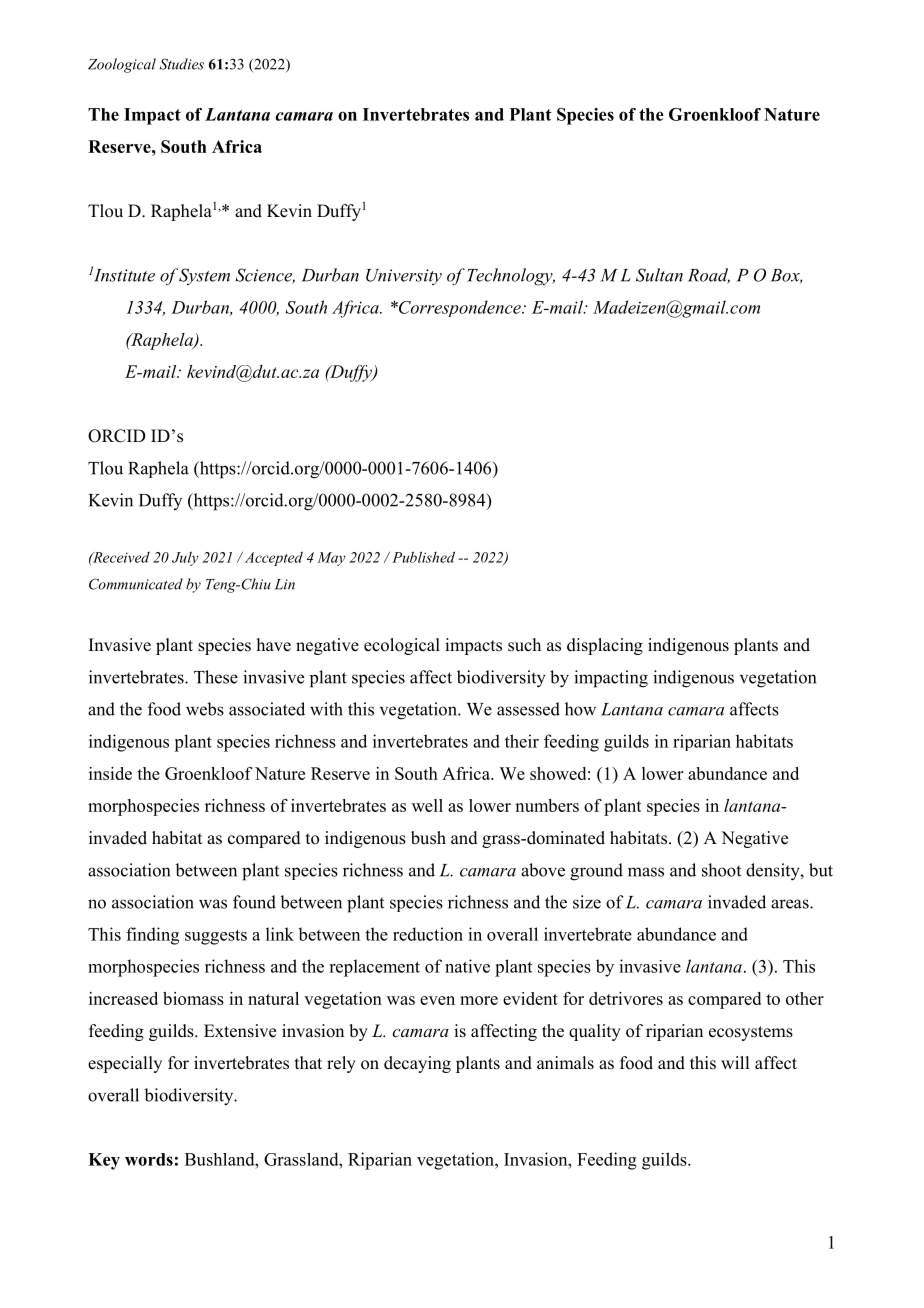  I want to click on Science, so click(265, 276).
